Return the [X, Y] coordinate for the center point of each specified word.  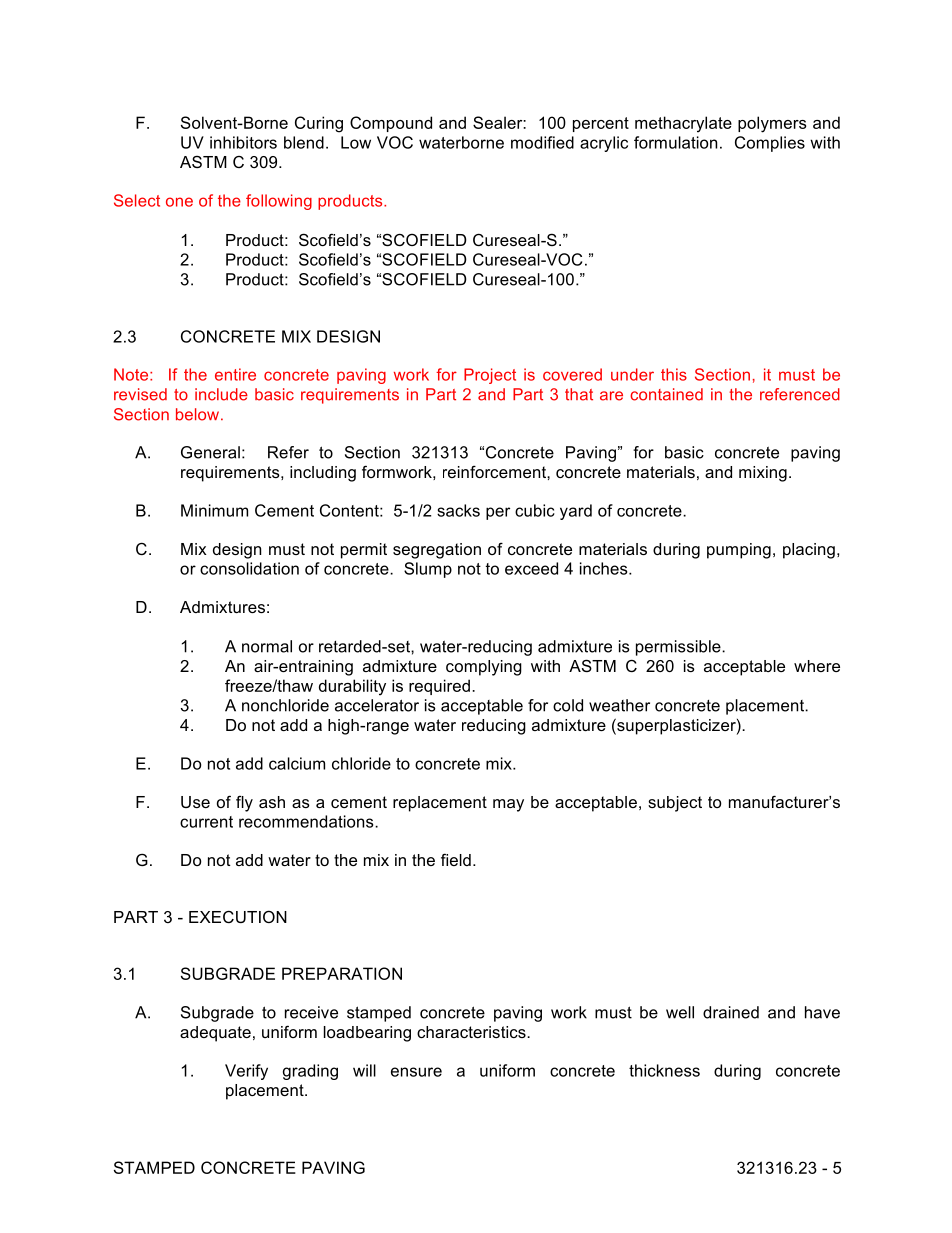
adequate [215, 1034]
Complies [770, 144]
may [508, 805]
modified [542, 142]
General [210, 452]
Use [195, 802]
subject [675, 804]
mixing [763, 474]
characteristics [472, 1032]
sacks [458, 510]
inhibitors [243, 142]
